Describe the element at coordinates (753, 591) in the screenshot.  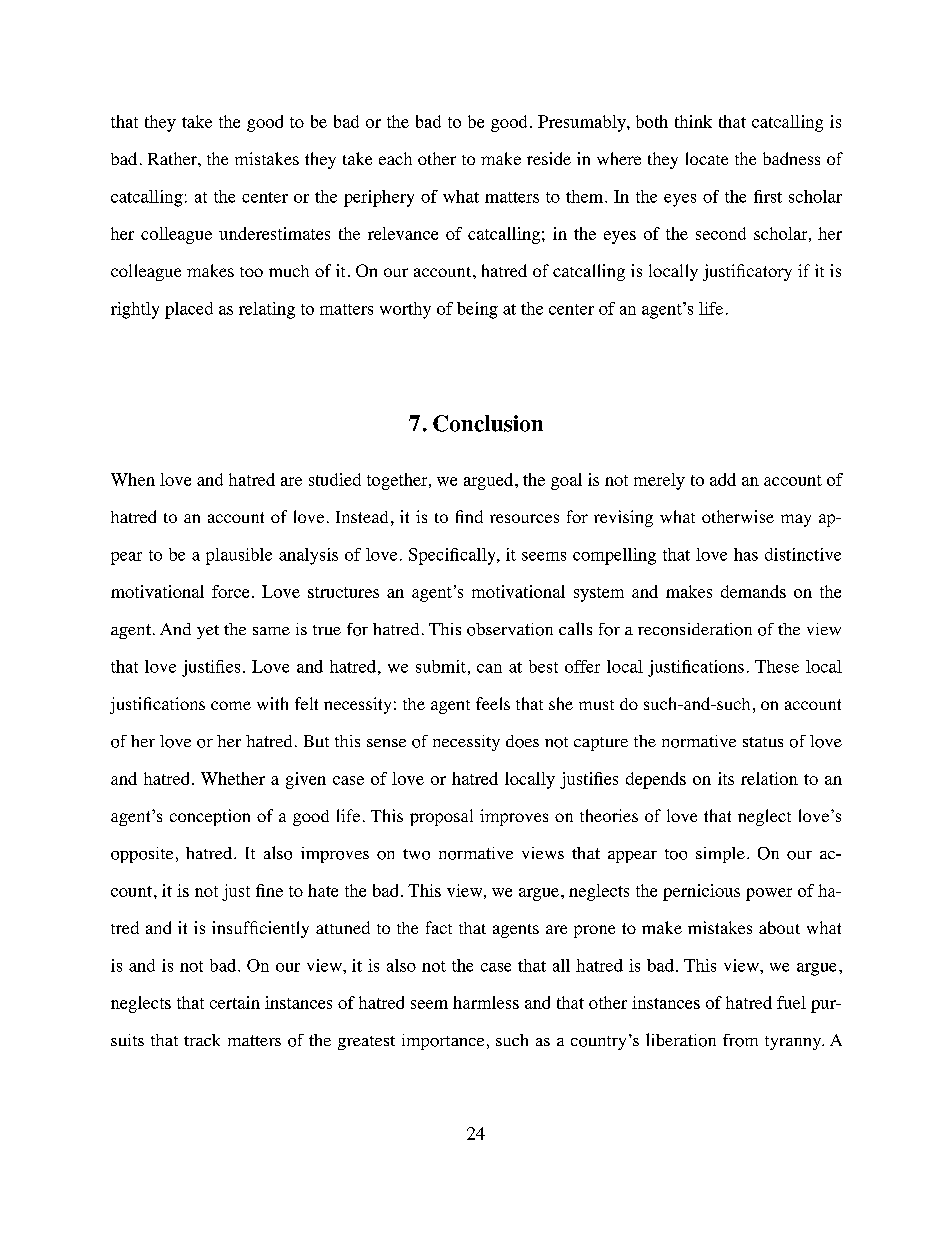
I see `demands` at that location.
